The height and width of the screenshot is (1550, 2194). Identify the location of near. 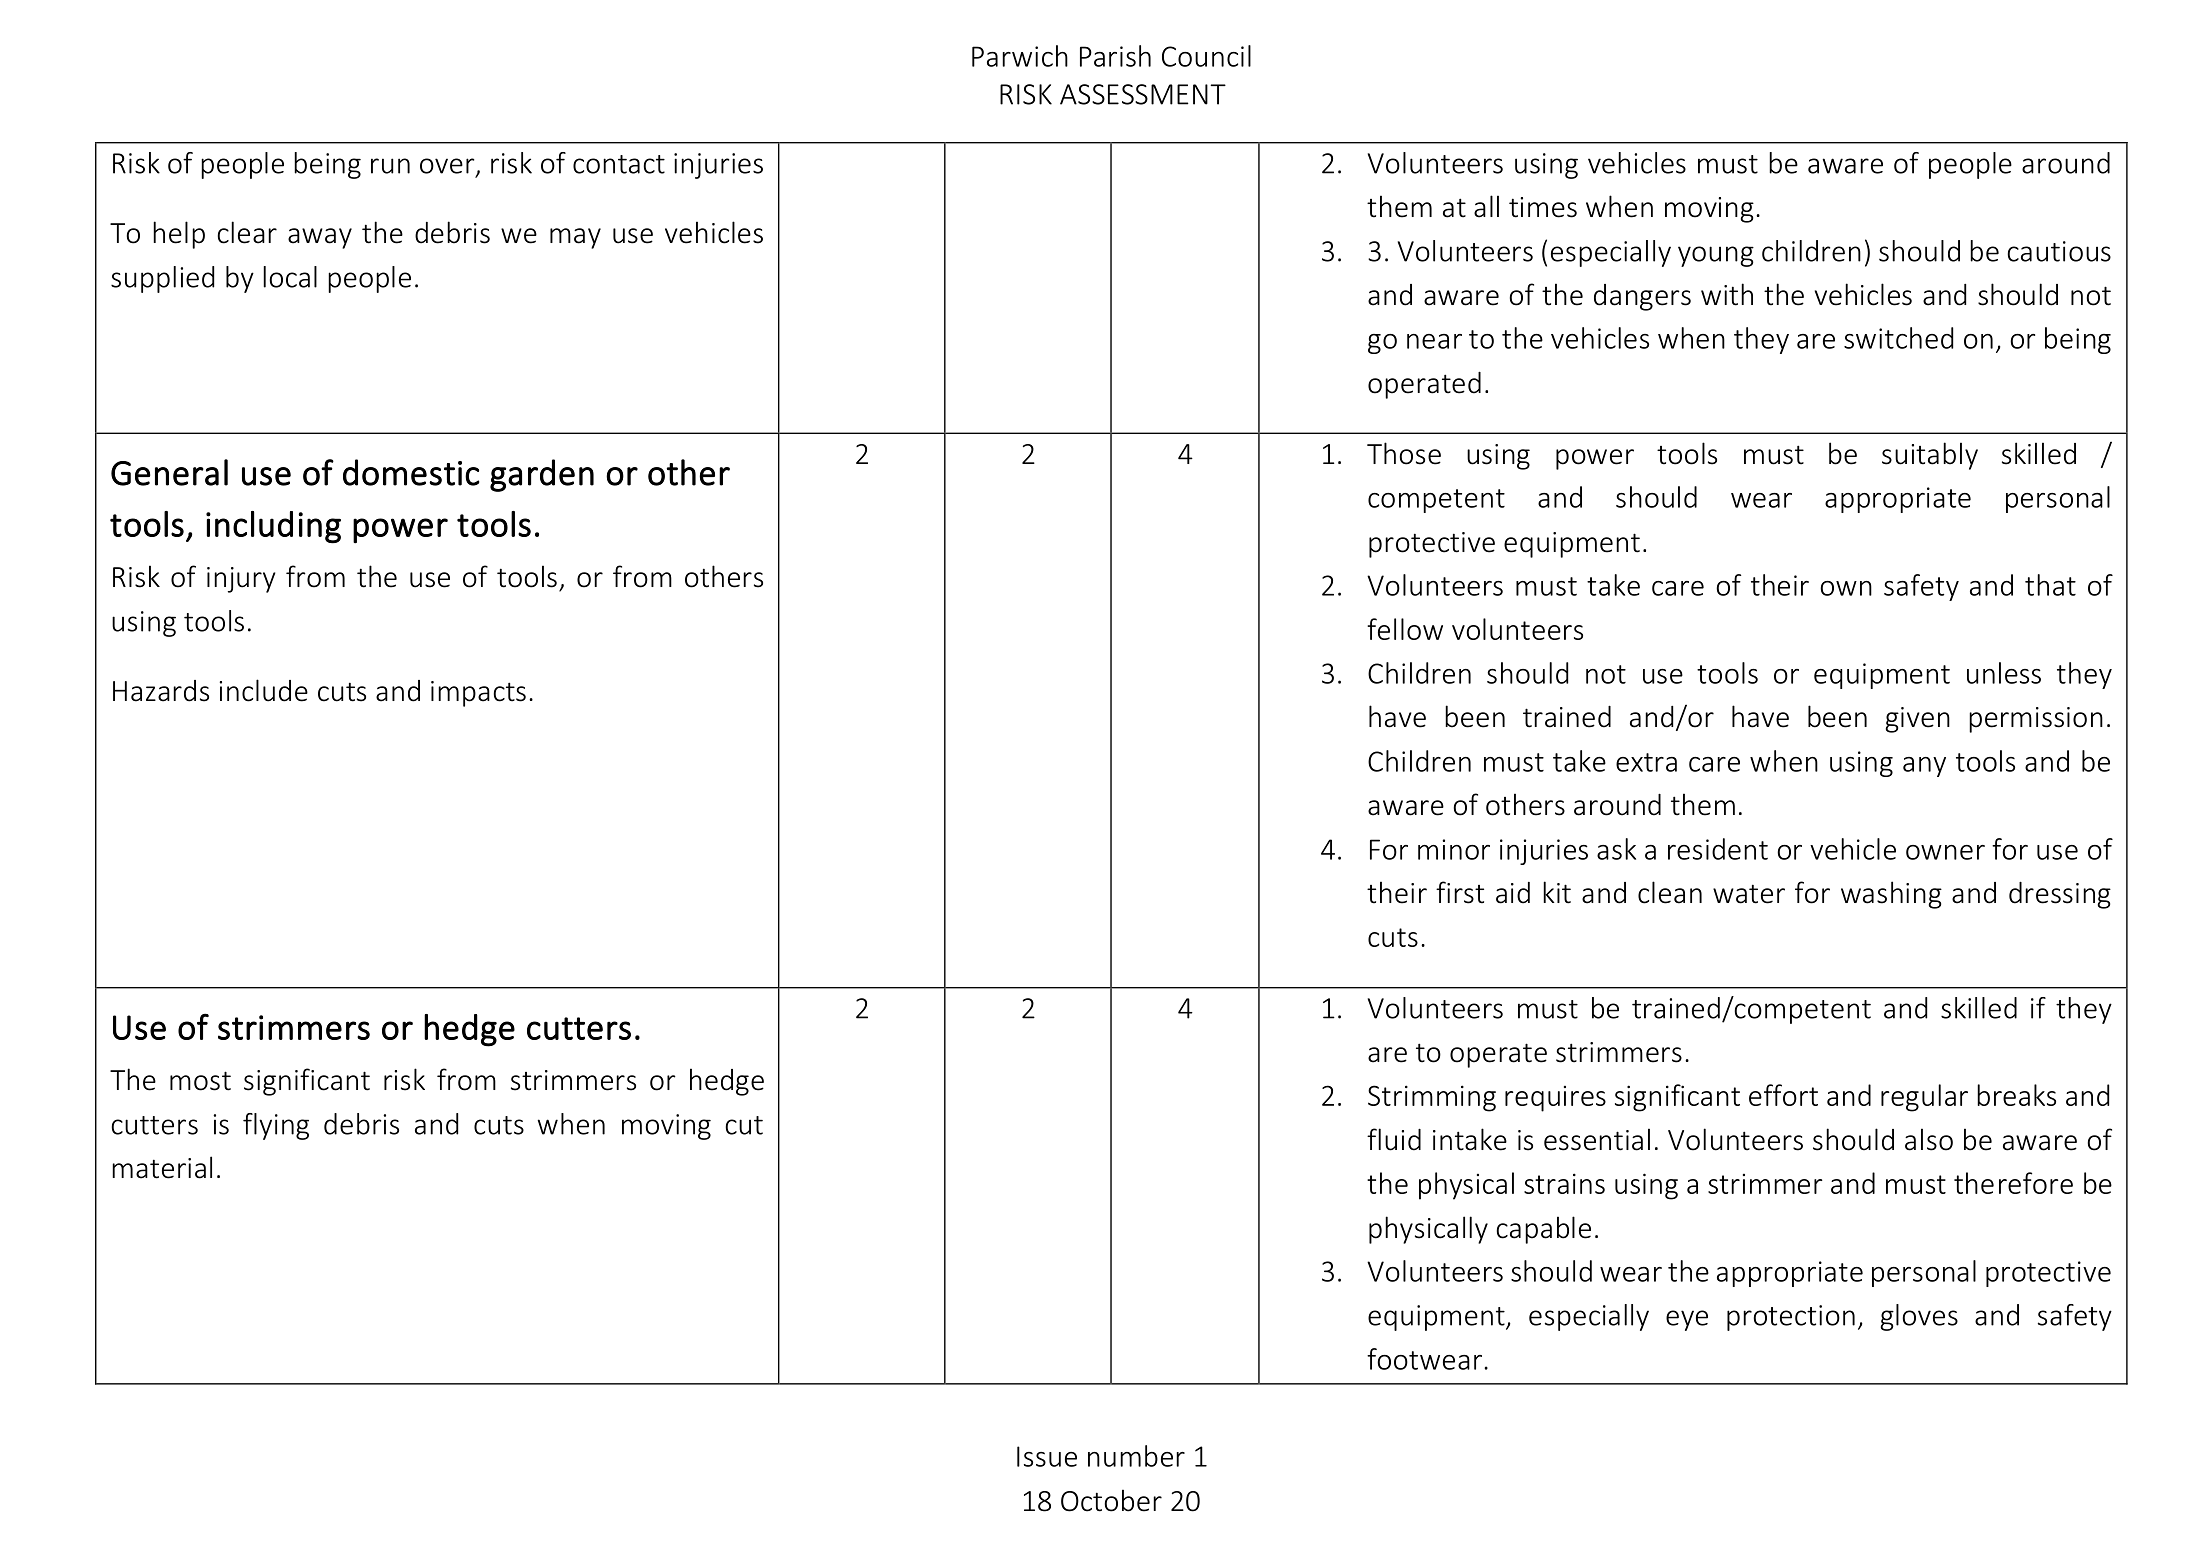
(1434, 341).
